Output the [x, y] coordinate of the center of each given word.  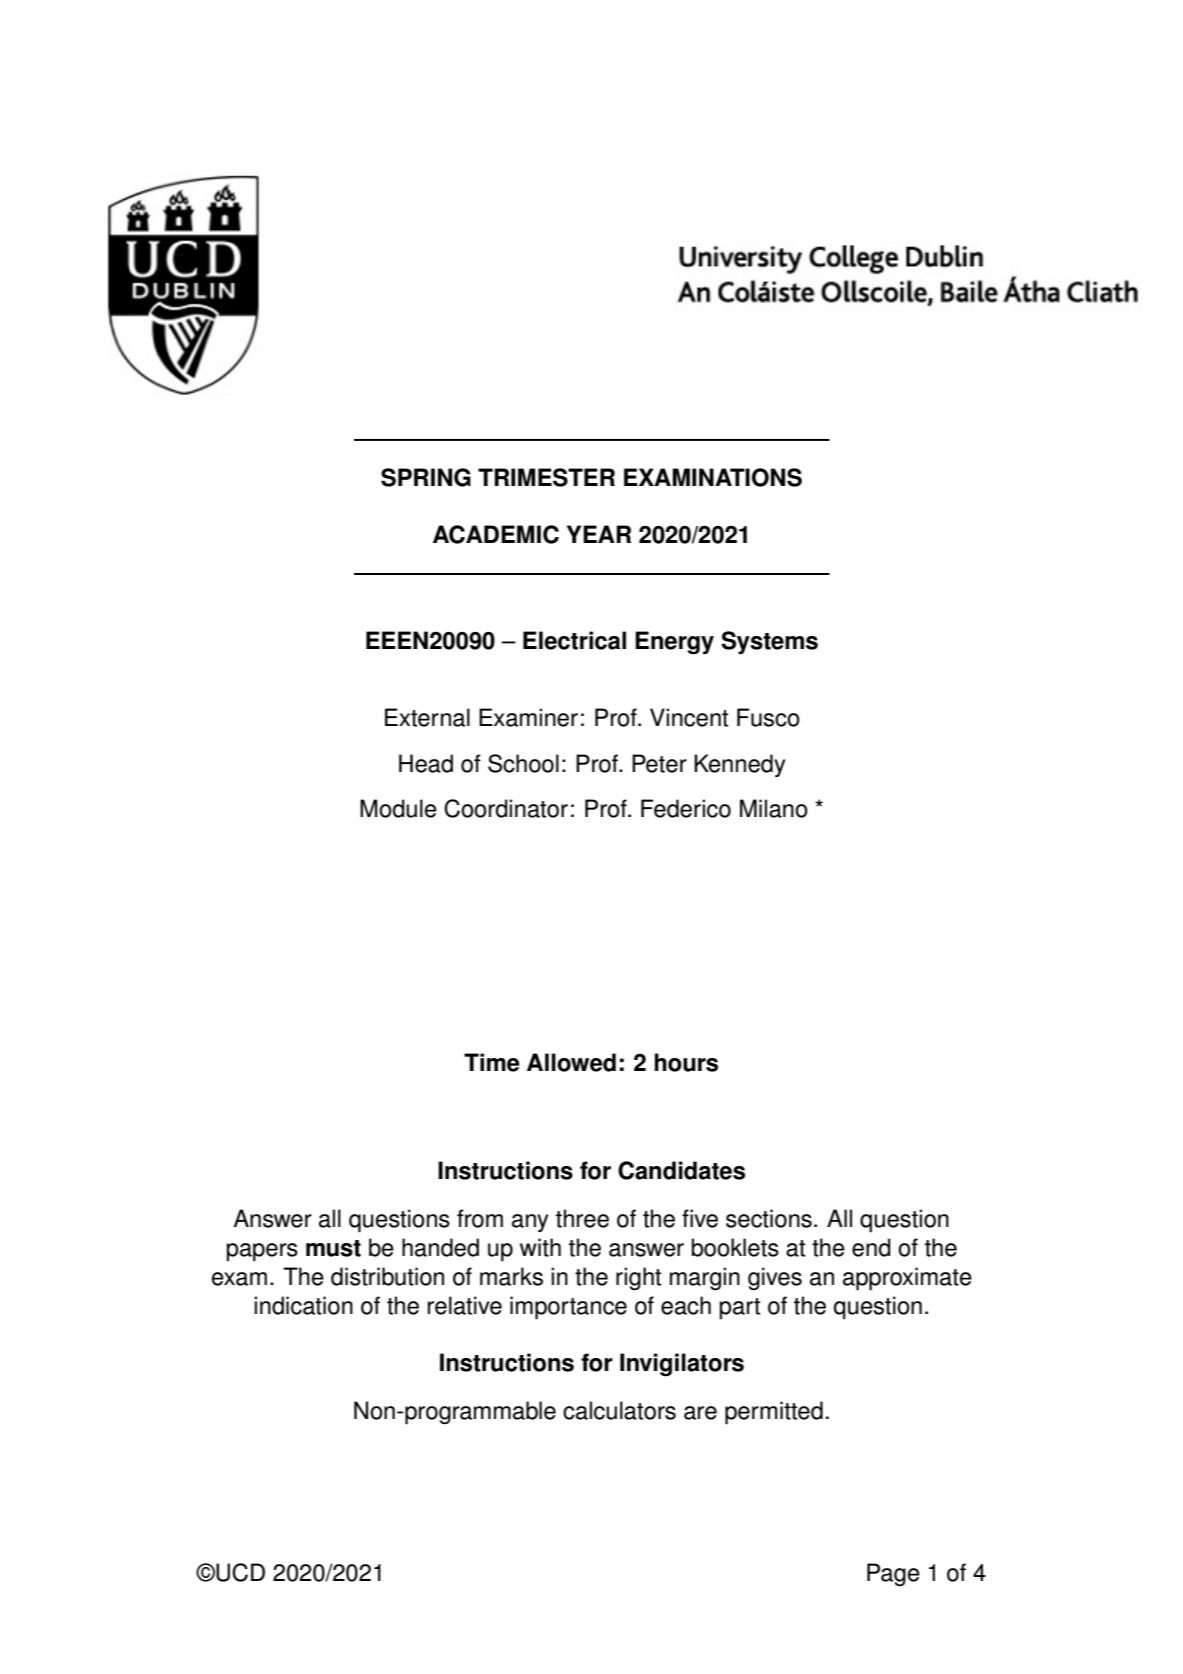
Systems [769, 643]
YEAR [599, 534]
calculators [619, 1410]
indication [303, 1305]
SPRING [426, 477]
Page [893, 1574]
